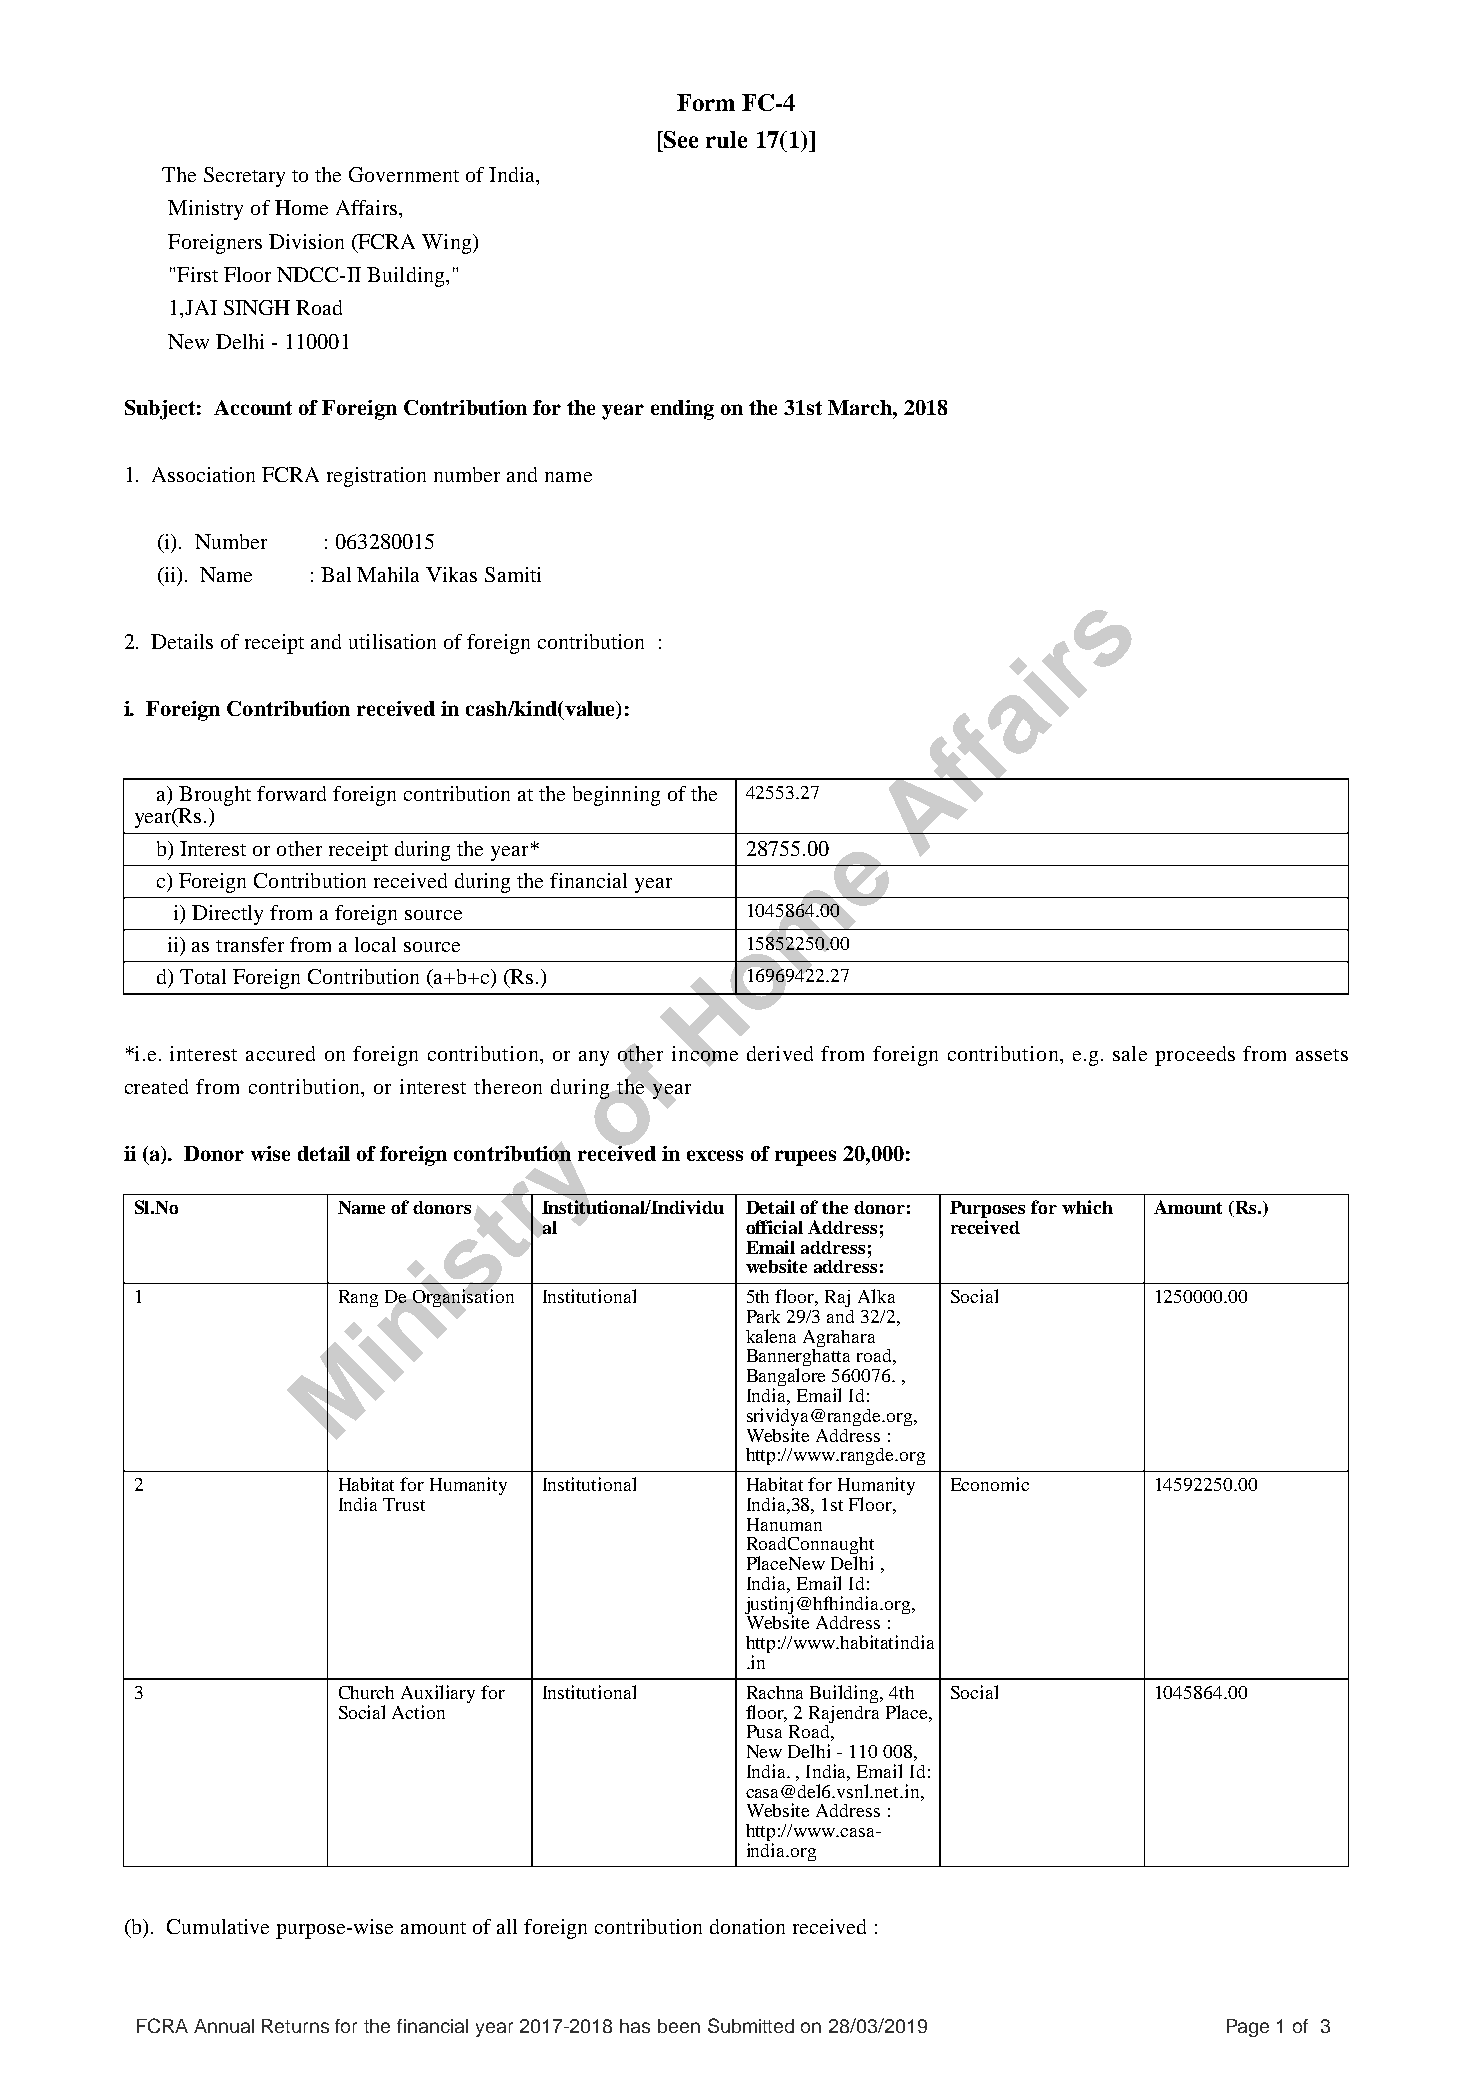 Image resolution: width=1472 pixels, height=2082 pixels. Describe the element at coordinates (747, 1926) in the screenshot. I see `donation` at that location.
